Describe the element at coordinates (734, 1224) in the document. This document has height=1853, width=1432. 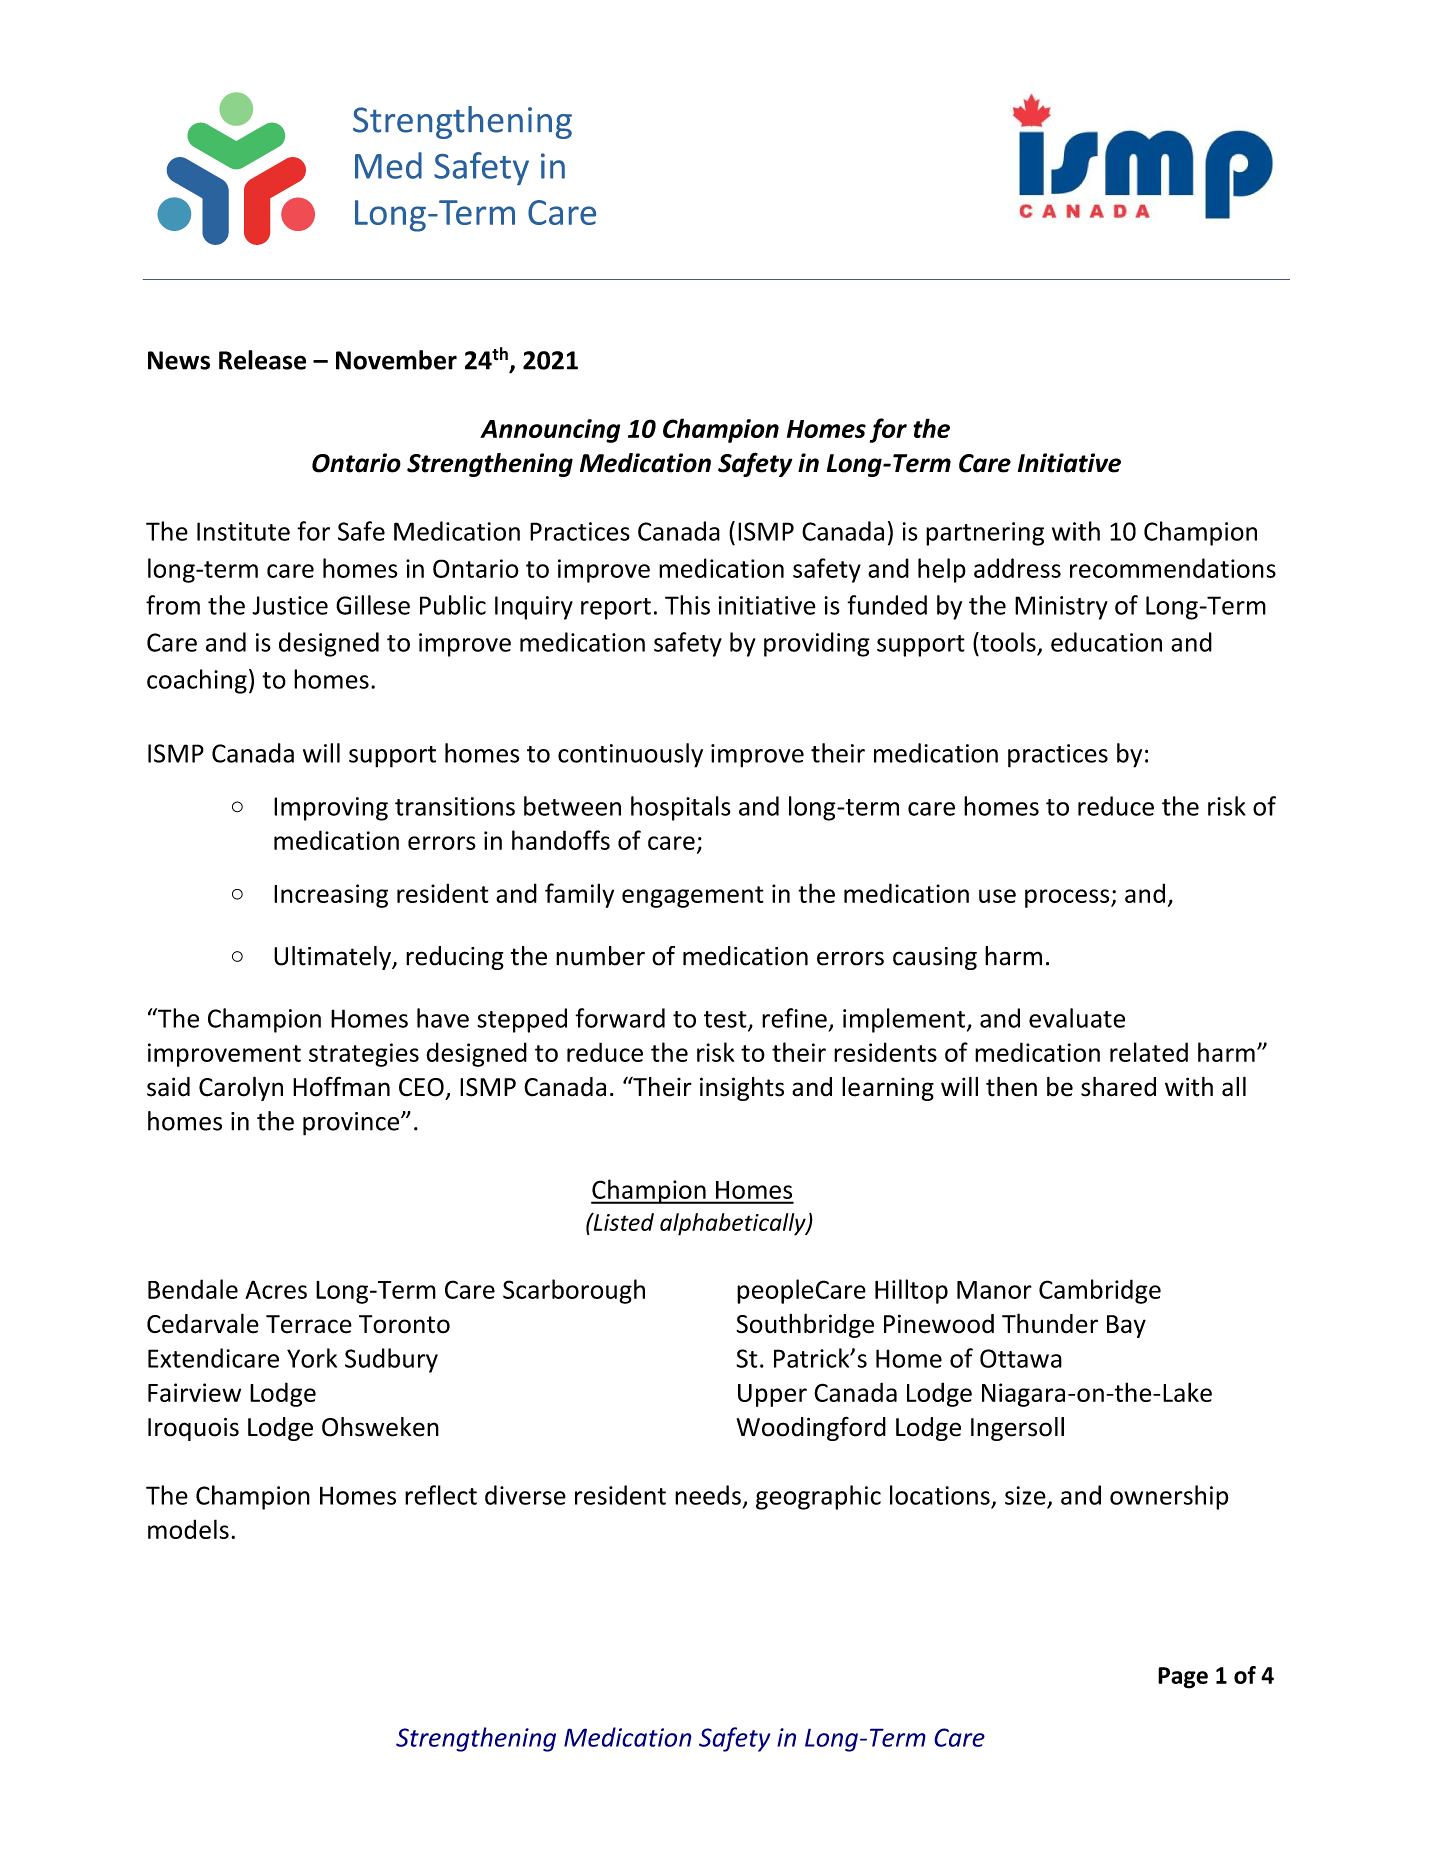
I see `alphabetically` at that location.
